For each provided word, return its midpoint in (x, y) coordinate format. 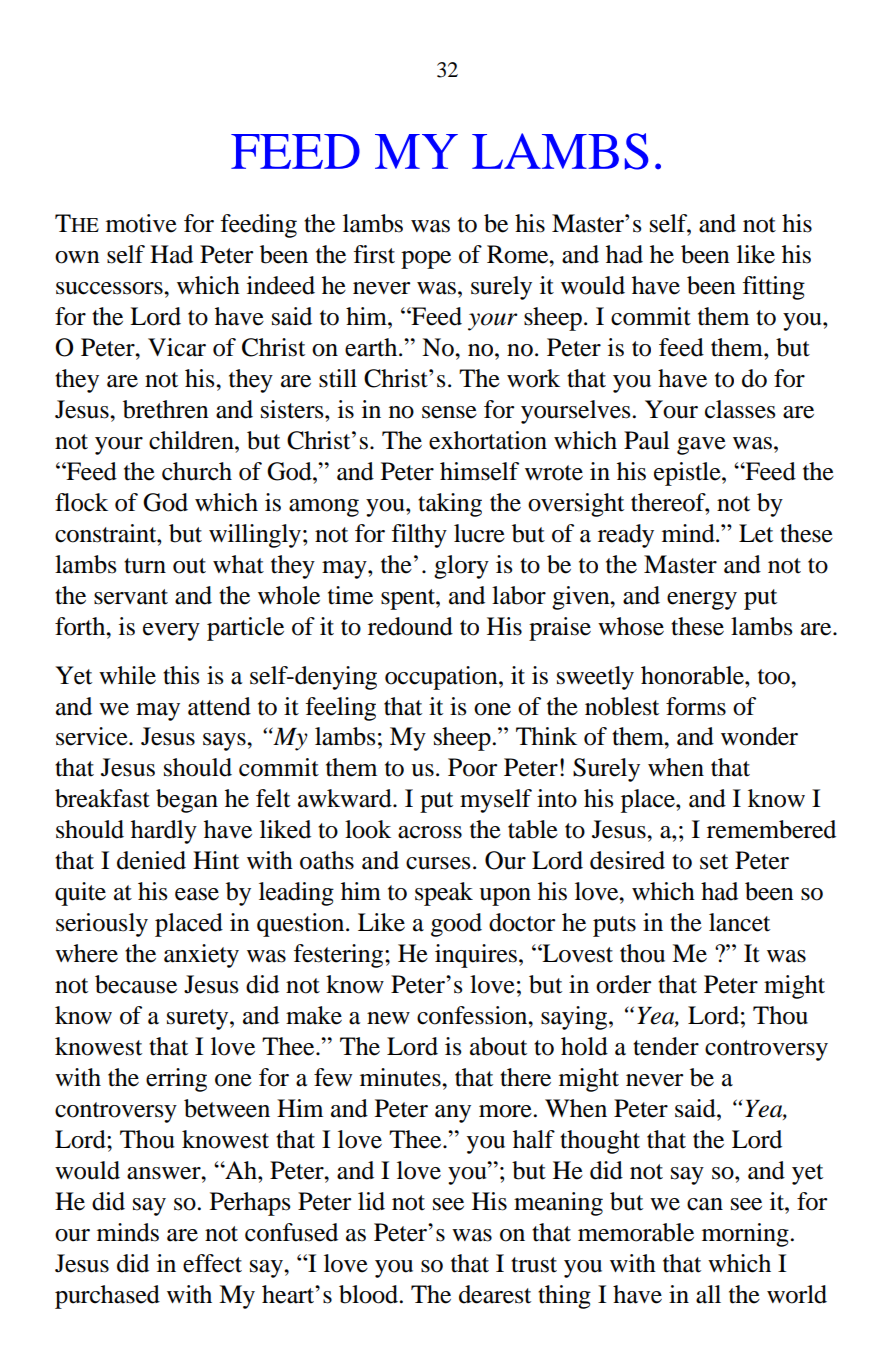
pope (426, 260)
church (197, 471)
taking (450, 505)
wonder (759, 736)
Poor (472, 767)
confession (473, 1015)
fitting (773, 288)
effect (212, 1263)
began (187, 801)
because (136, 984)
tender (666, 1046)
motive (141, 223)
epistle (688, 474)
